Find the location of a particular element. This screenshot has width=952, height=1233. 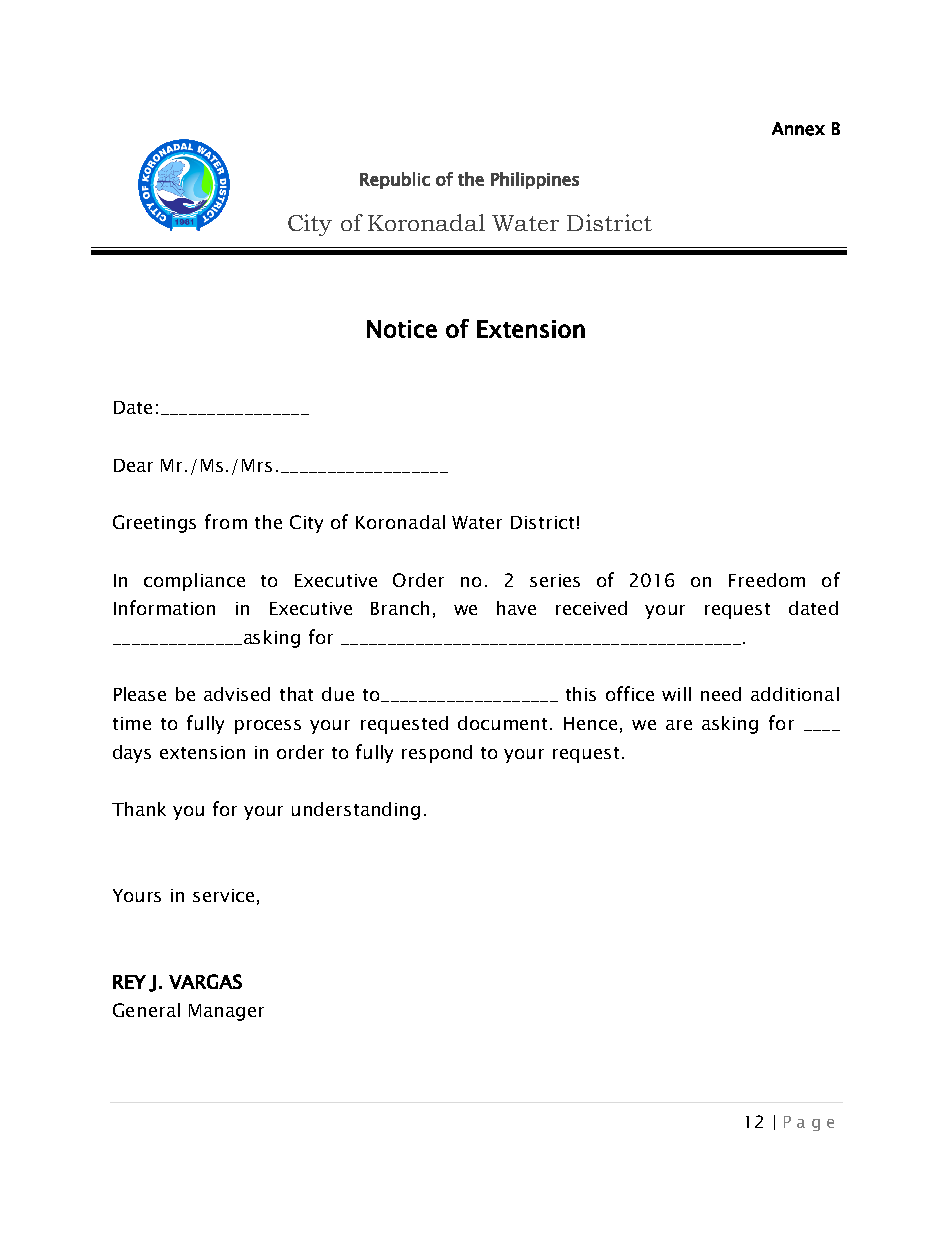

Annex is located at coordinates (798, 129).
